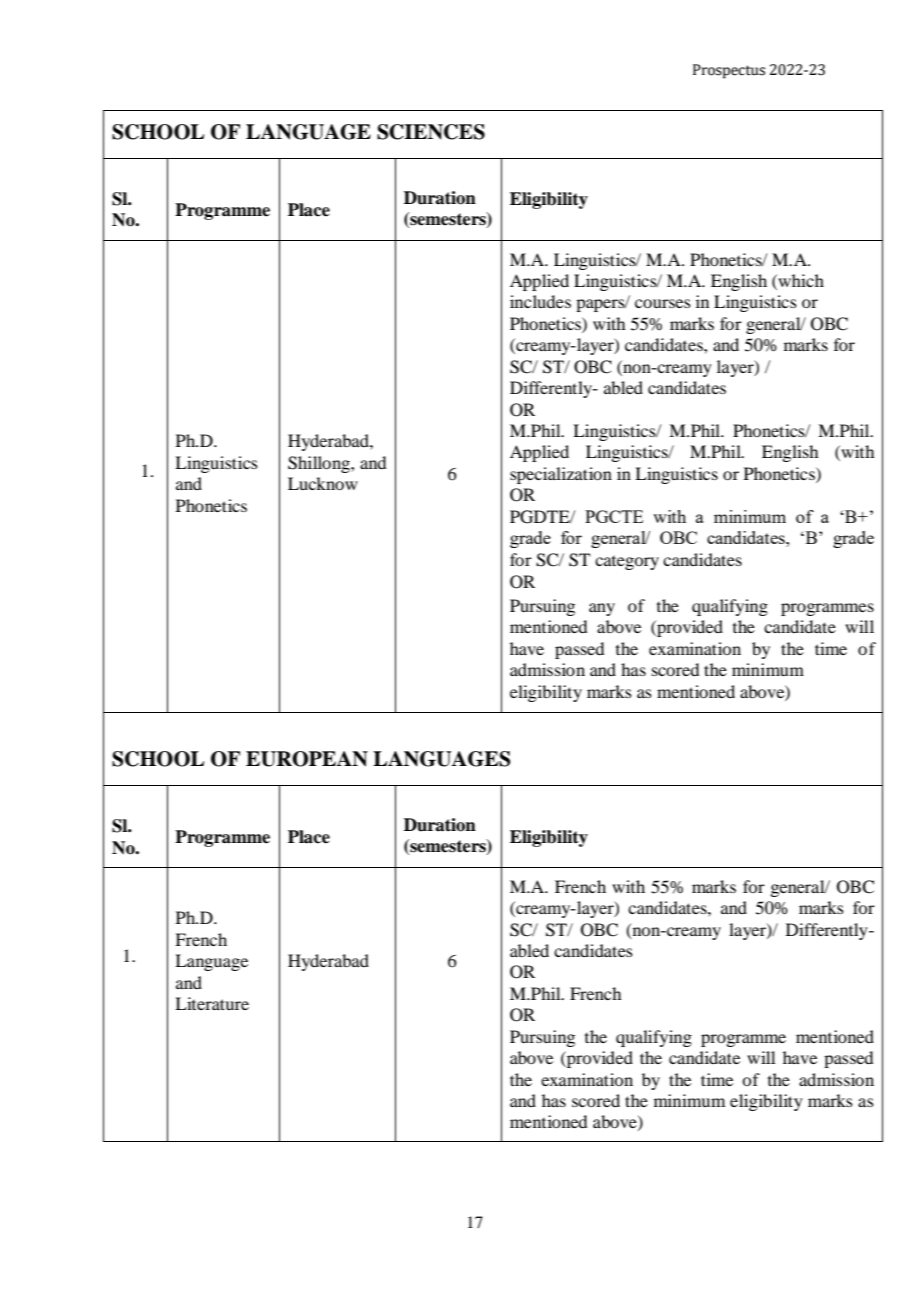 The image size is (924, 1309). Describe the element at coordinates (602, 609) in the image. I see `any` at that location.
